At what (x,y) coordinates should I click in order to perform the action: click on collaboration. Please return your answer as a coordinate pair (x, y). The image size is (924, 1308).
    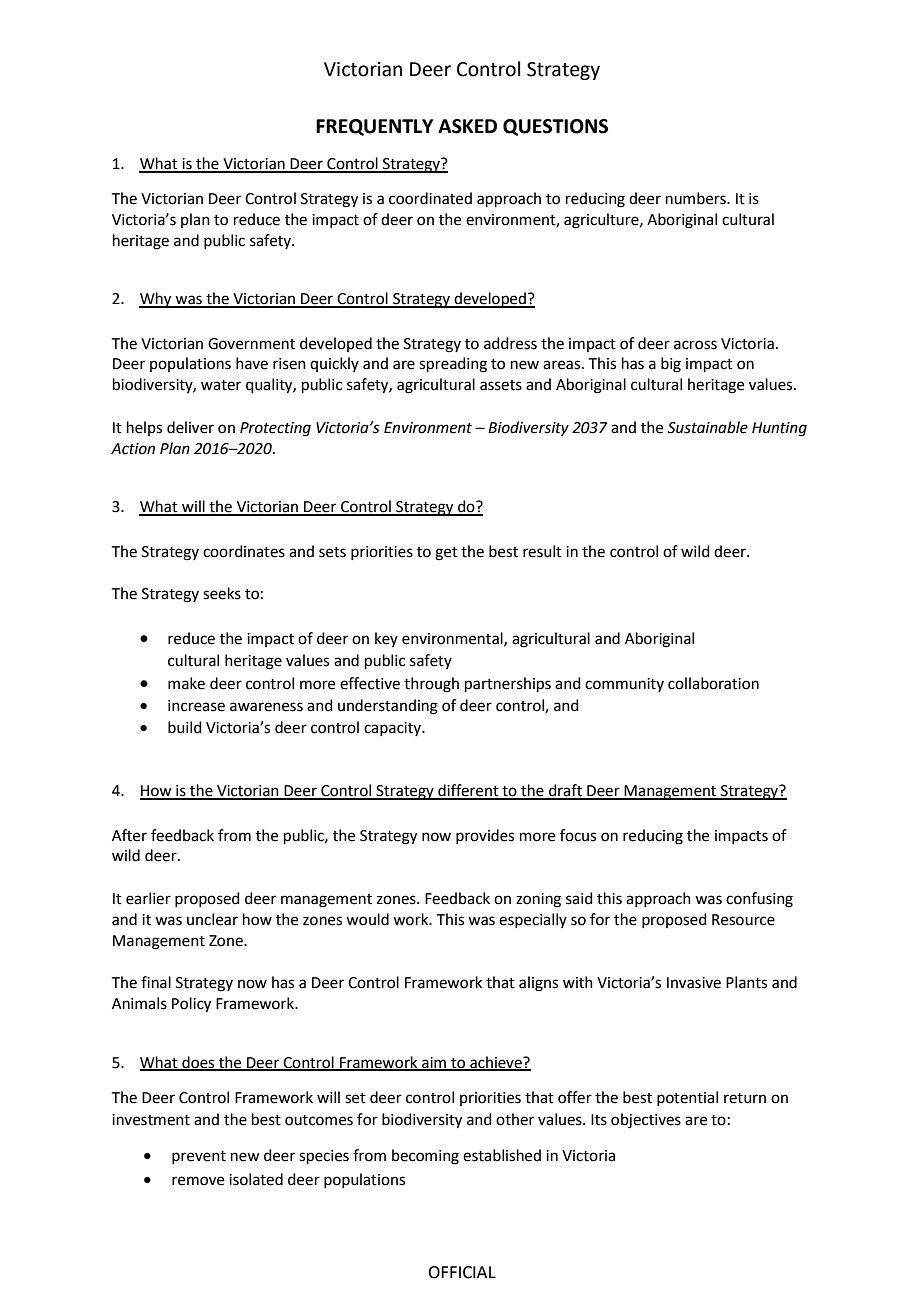
    Looking at the image, I should click on (713, 683).
